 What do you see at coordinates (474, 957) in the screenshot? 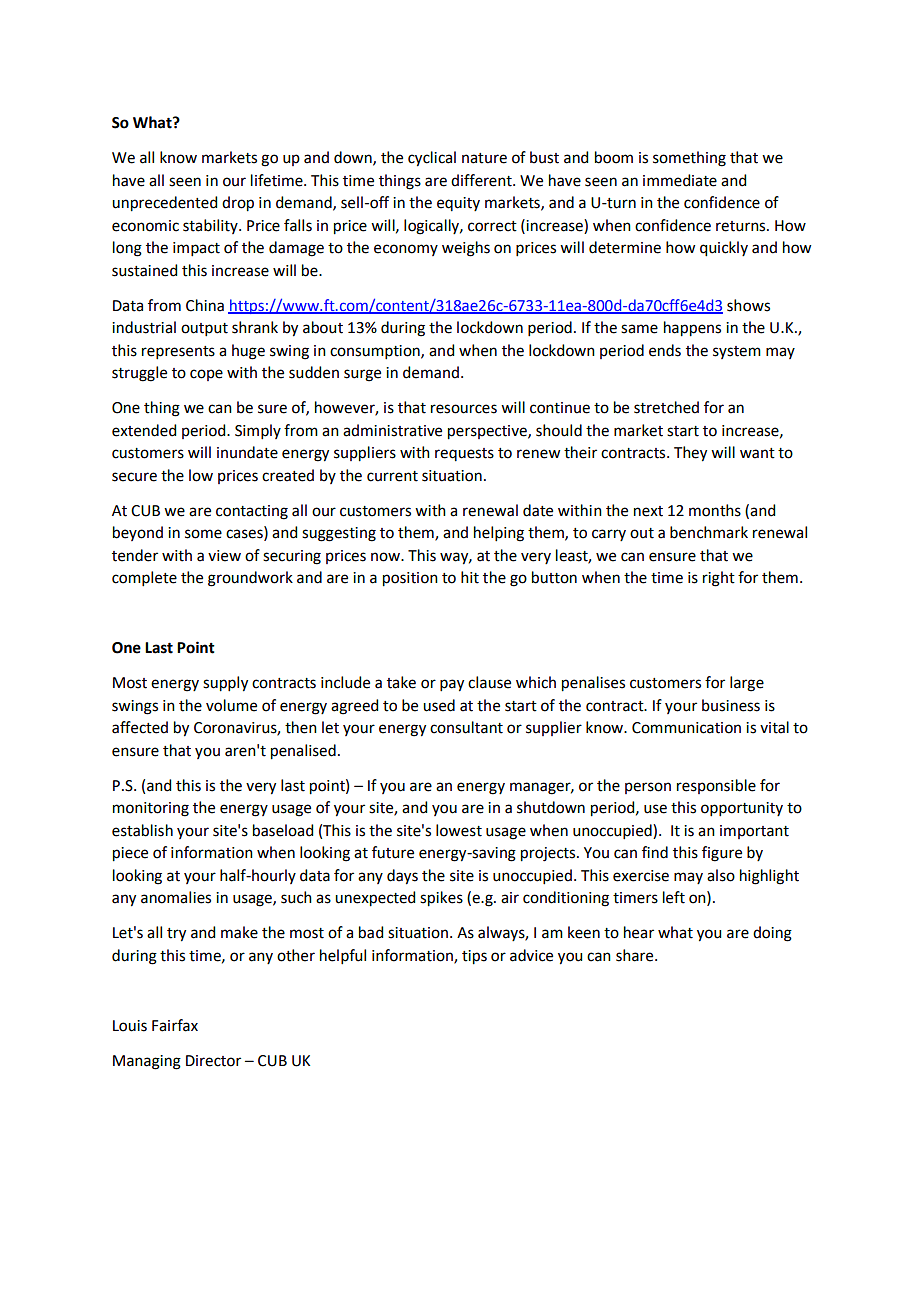
I see `tips` at bounding box center [474, 957].
